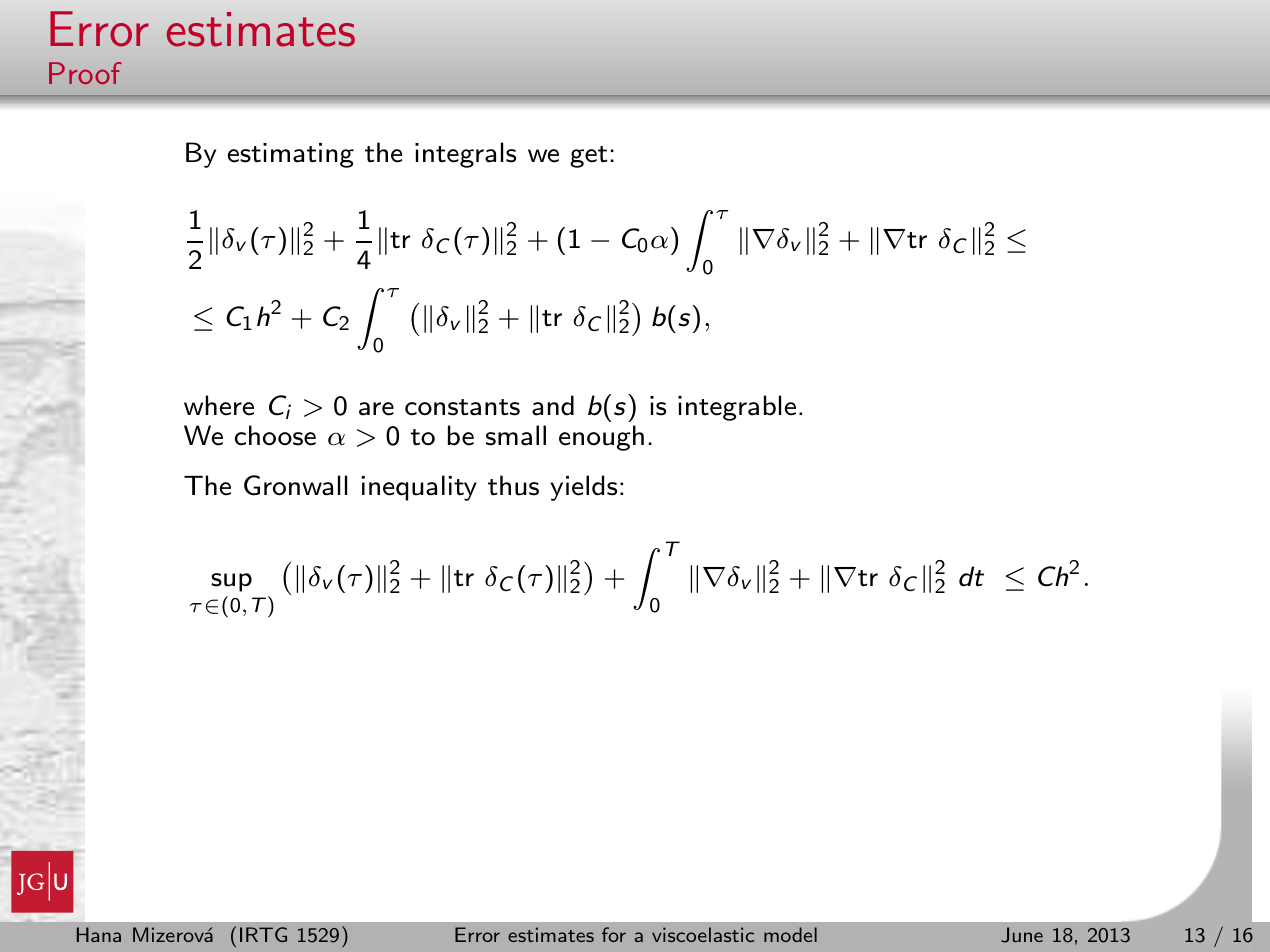  What do you see at coordinates (584, 488) in the page?
I see `yields` at bounding box center [584, 488].
